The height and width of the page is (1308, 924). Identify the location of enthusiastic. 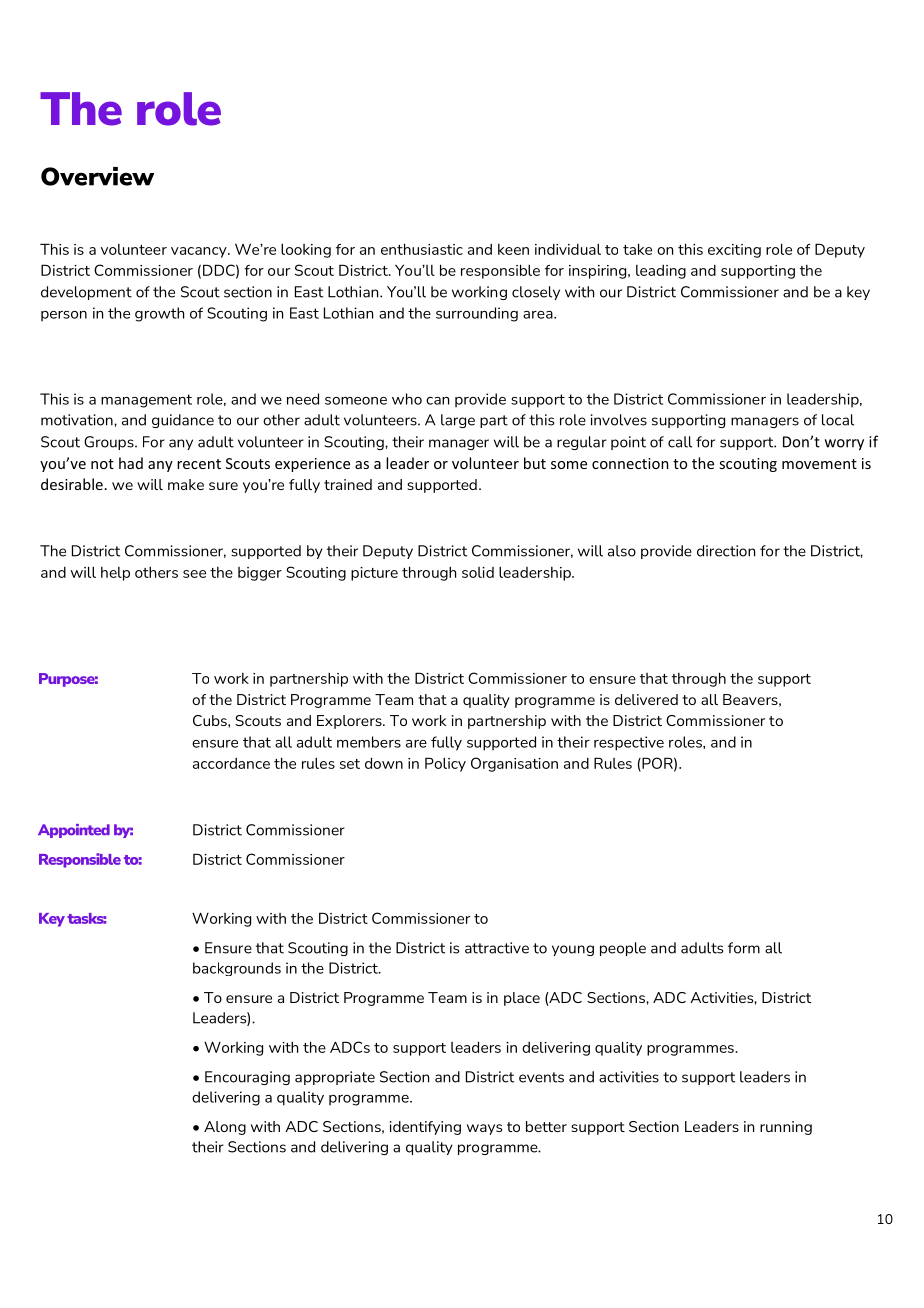
(422, 249).
